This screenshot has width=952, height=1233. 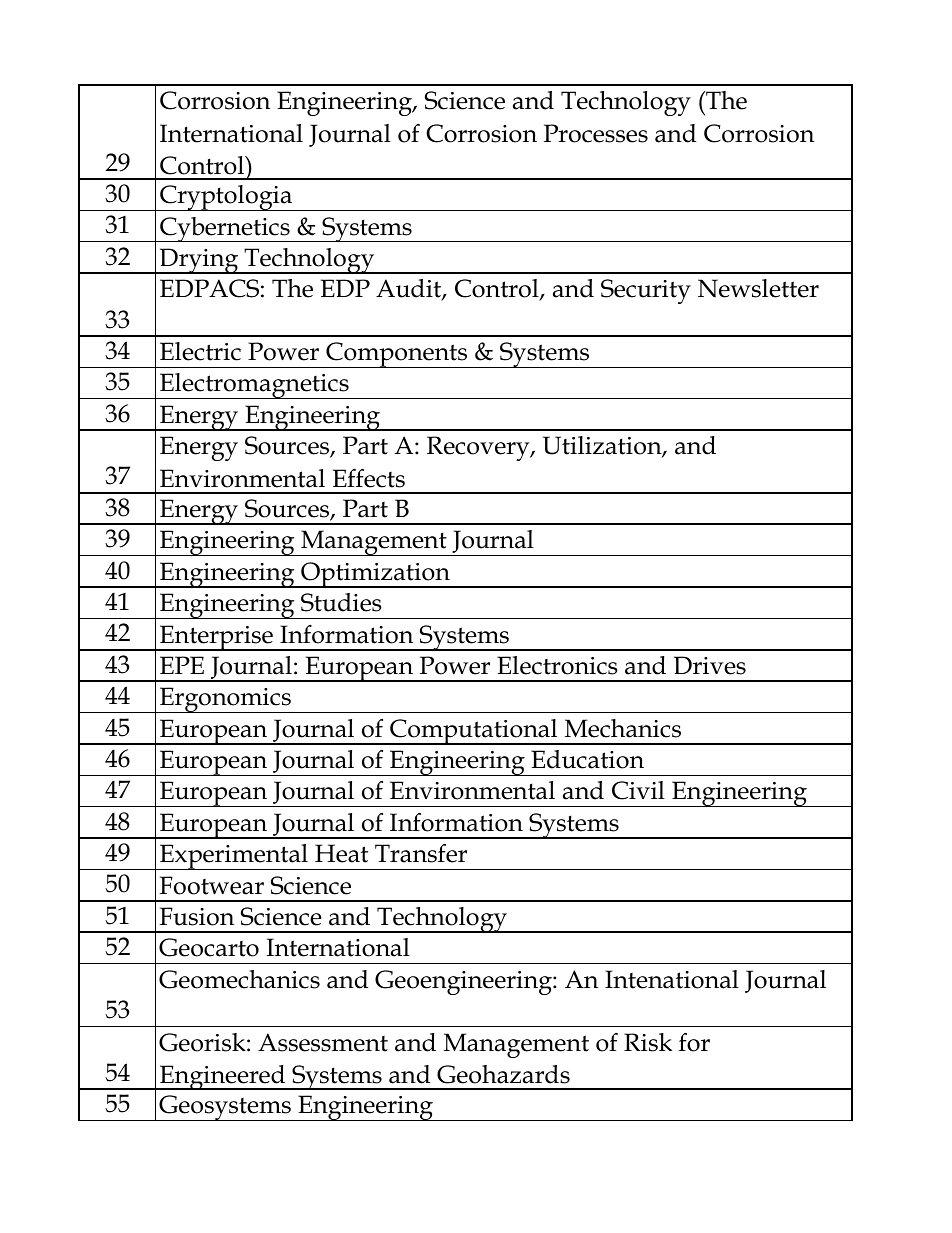 What do you see at coordinates (225, 229) in the screenshot?
I see `Cybernetics` at bounding box center [225, 229].
